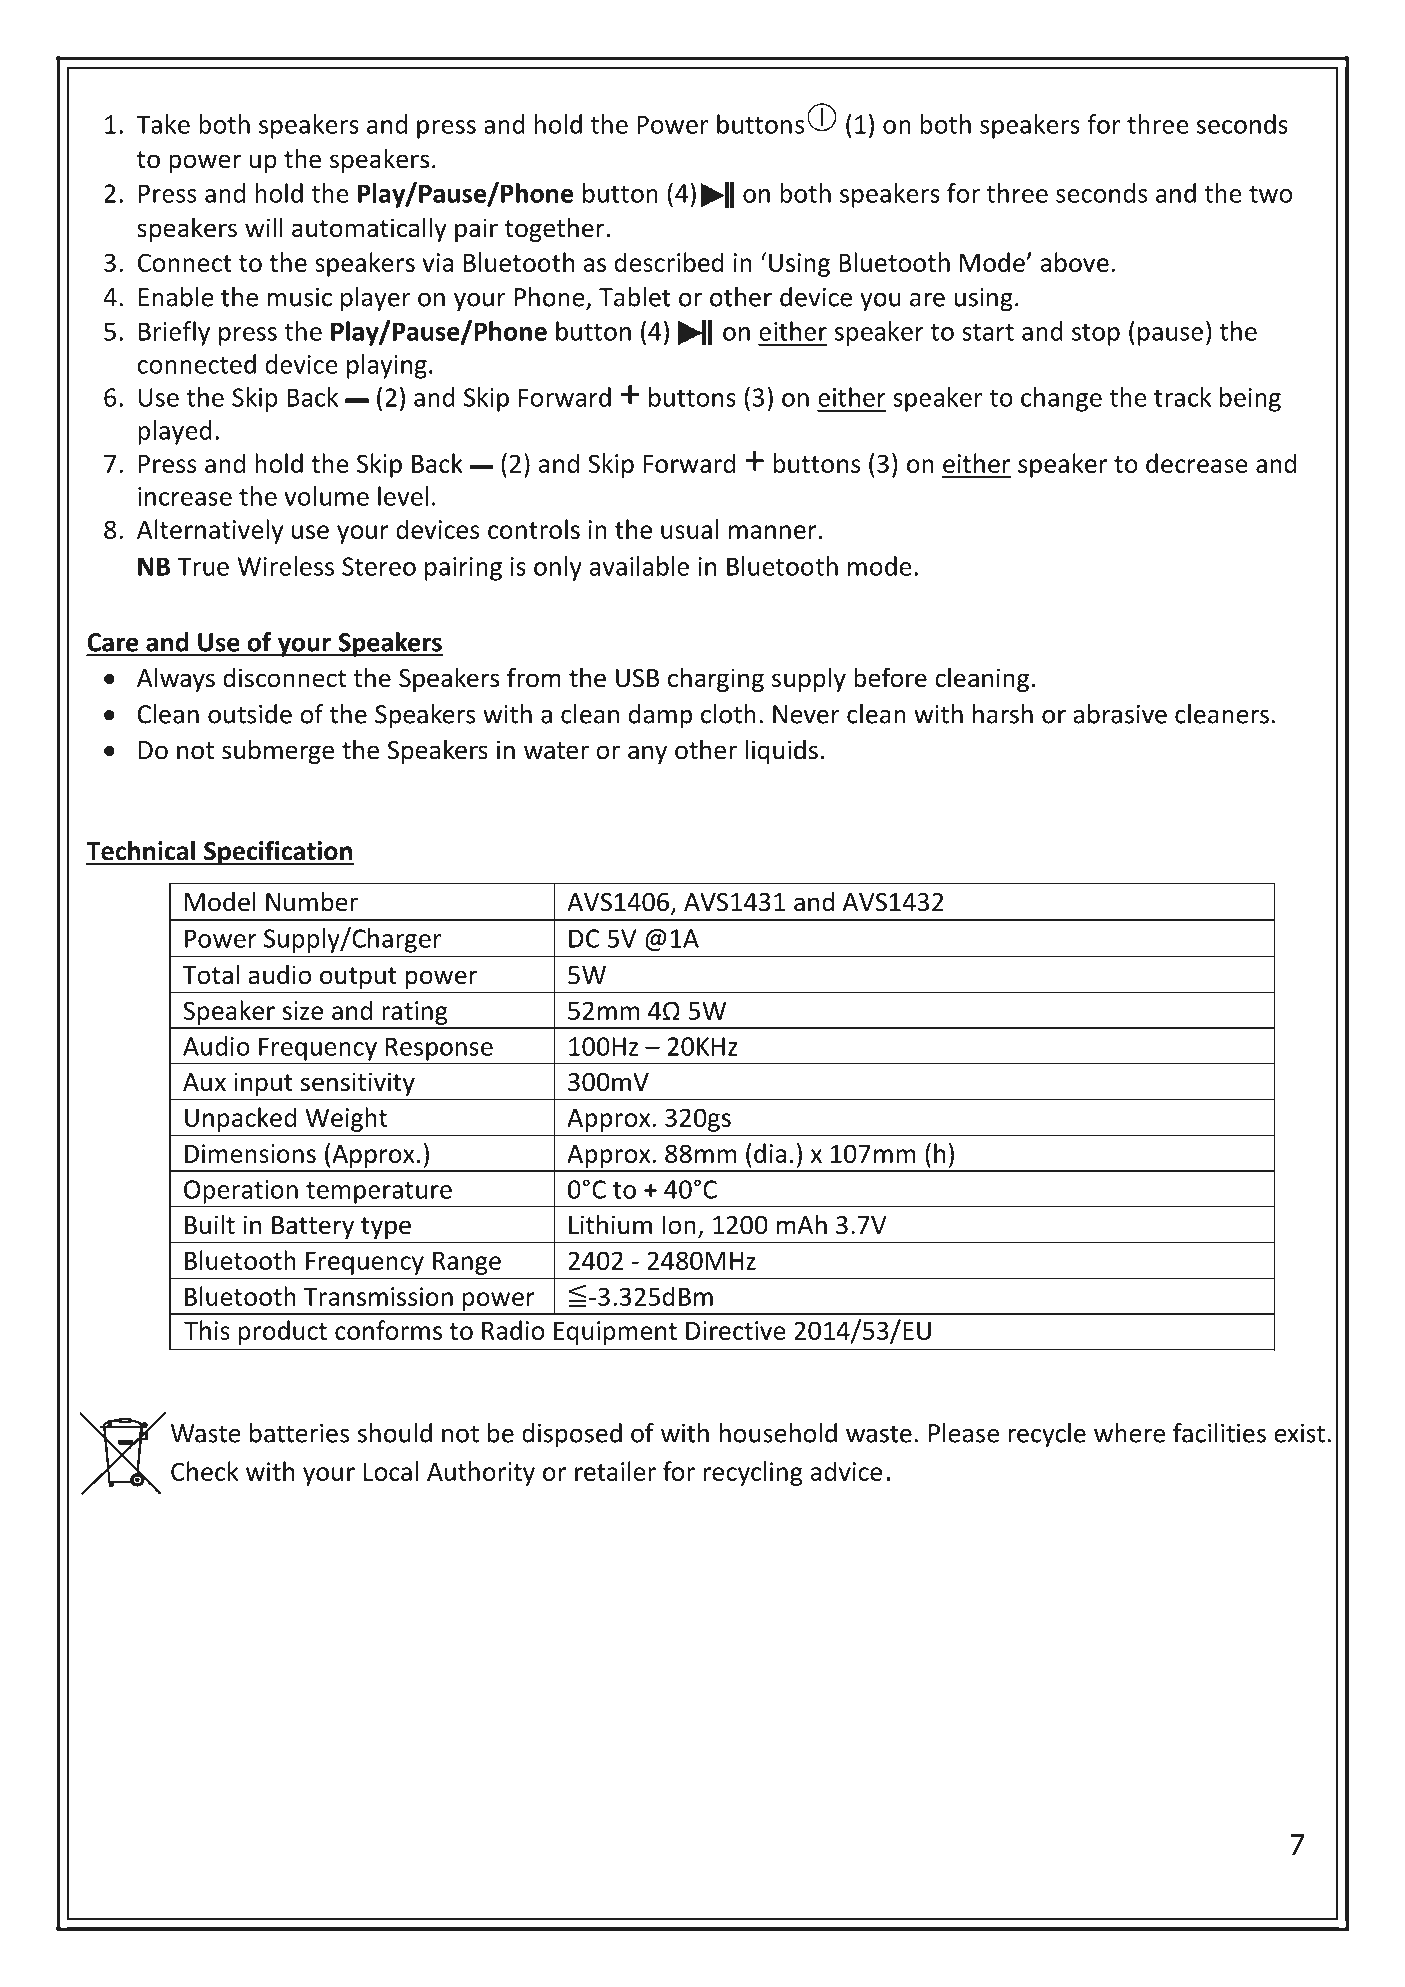 Image resolution: width=1405 pixels, height=1987 pixels. I want to click on described, so click(669, 262).
